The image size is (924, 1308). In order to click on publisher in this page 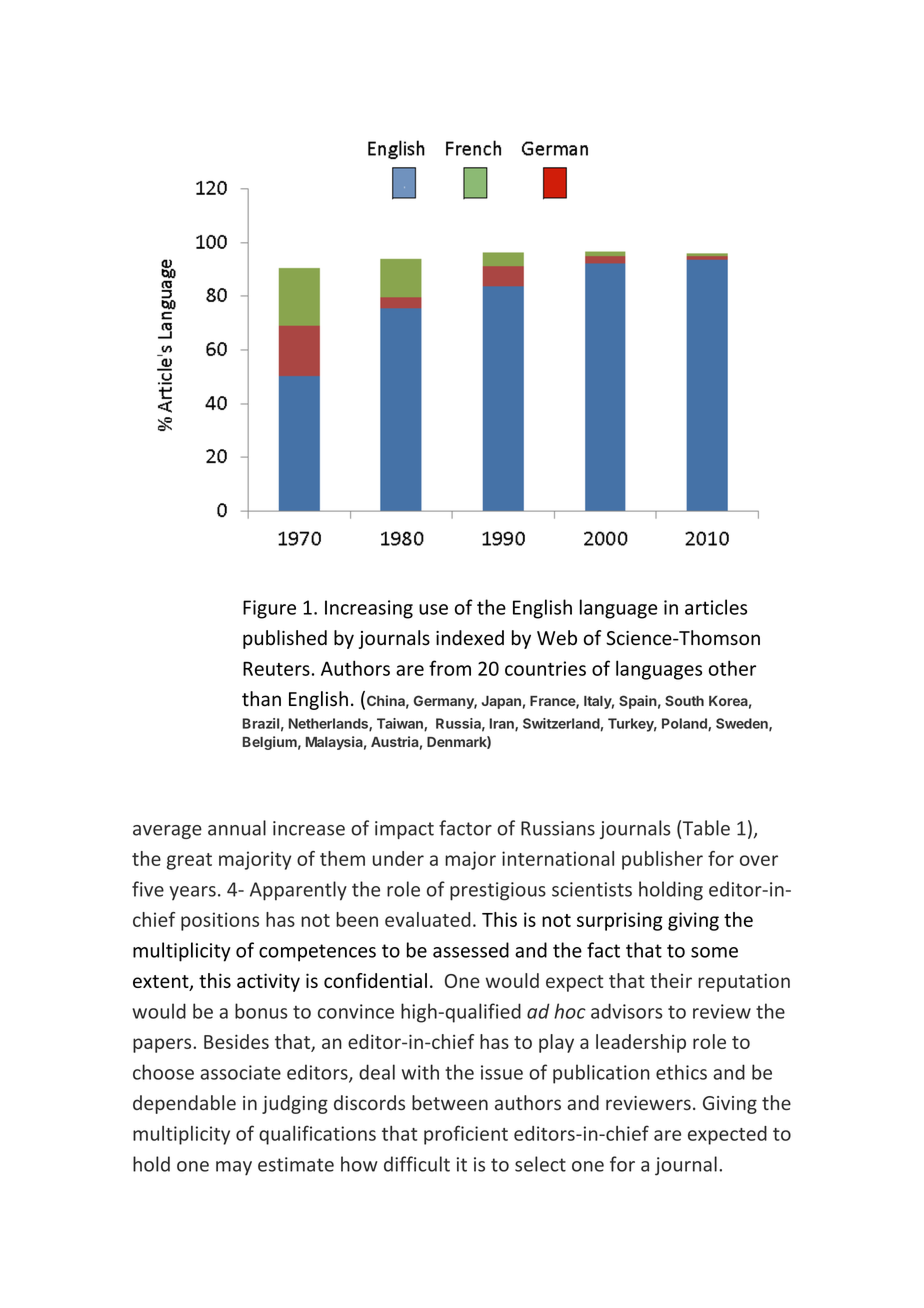, I will do `click(662, 860)`.
